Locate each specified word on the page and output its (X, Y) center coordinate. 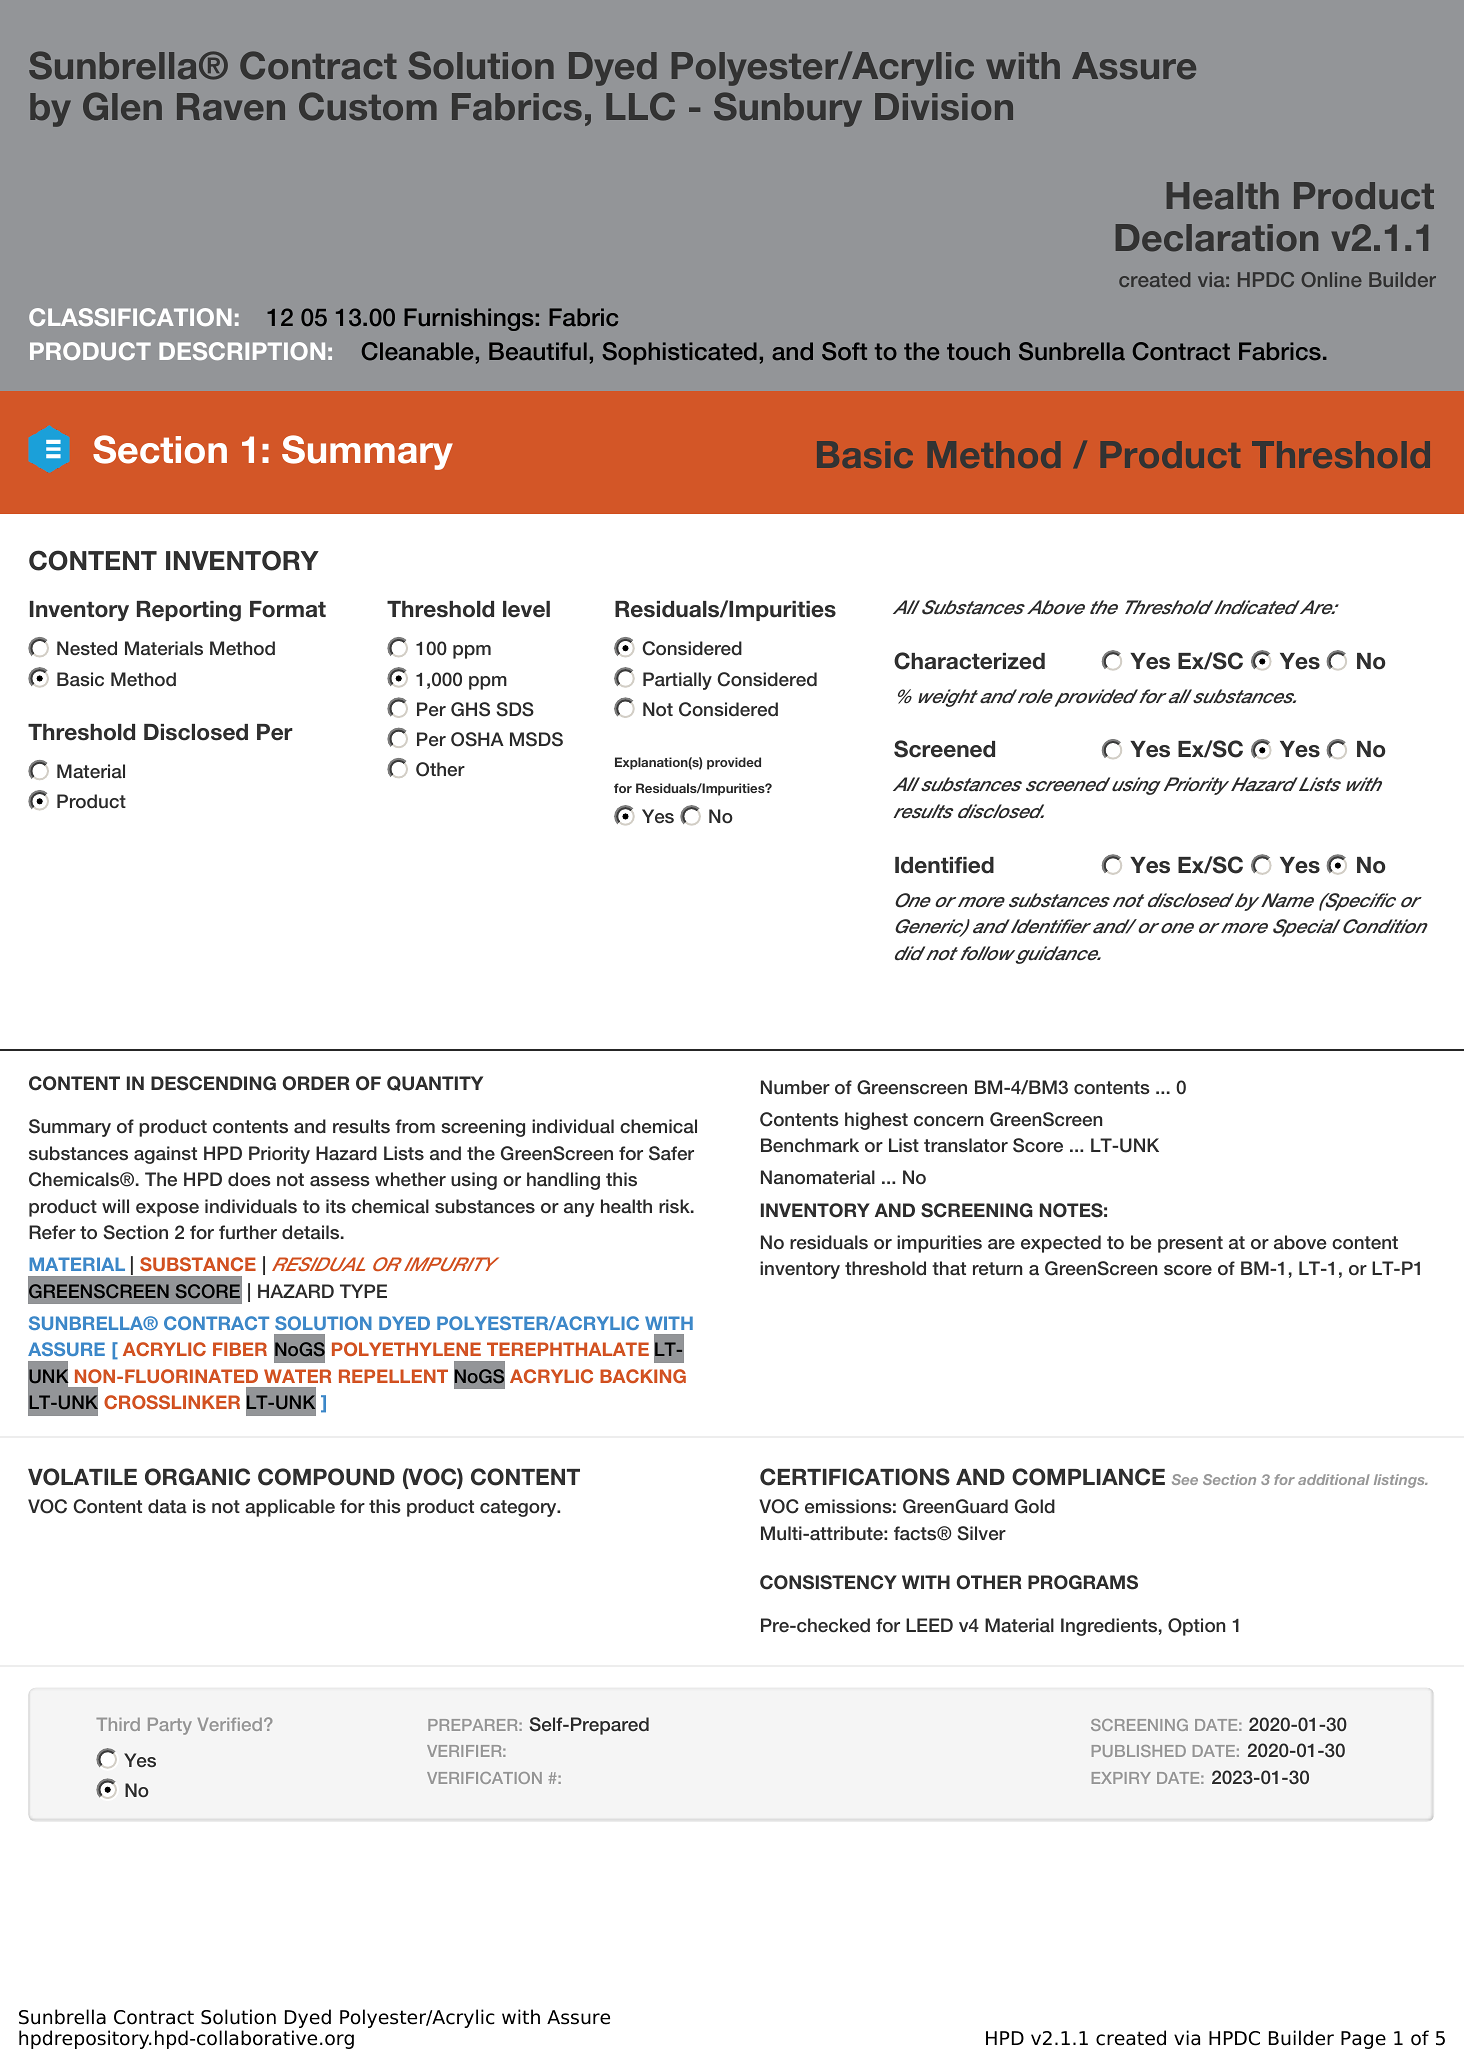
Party (170, 1726)
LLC (640, 106)
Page (1363, 2040)
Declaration (1217, 237)
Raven (231, 106)
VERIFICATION (484, 1778)
